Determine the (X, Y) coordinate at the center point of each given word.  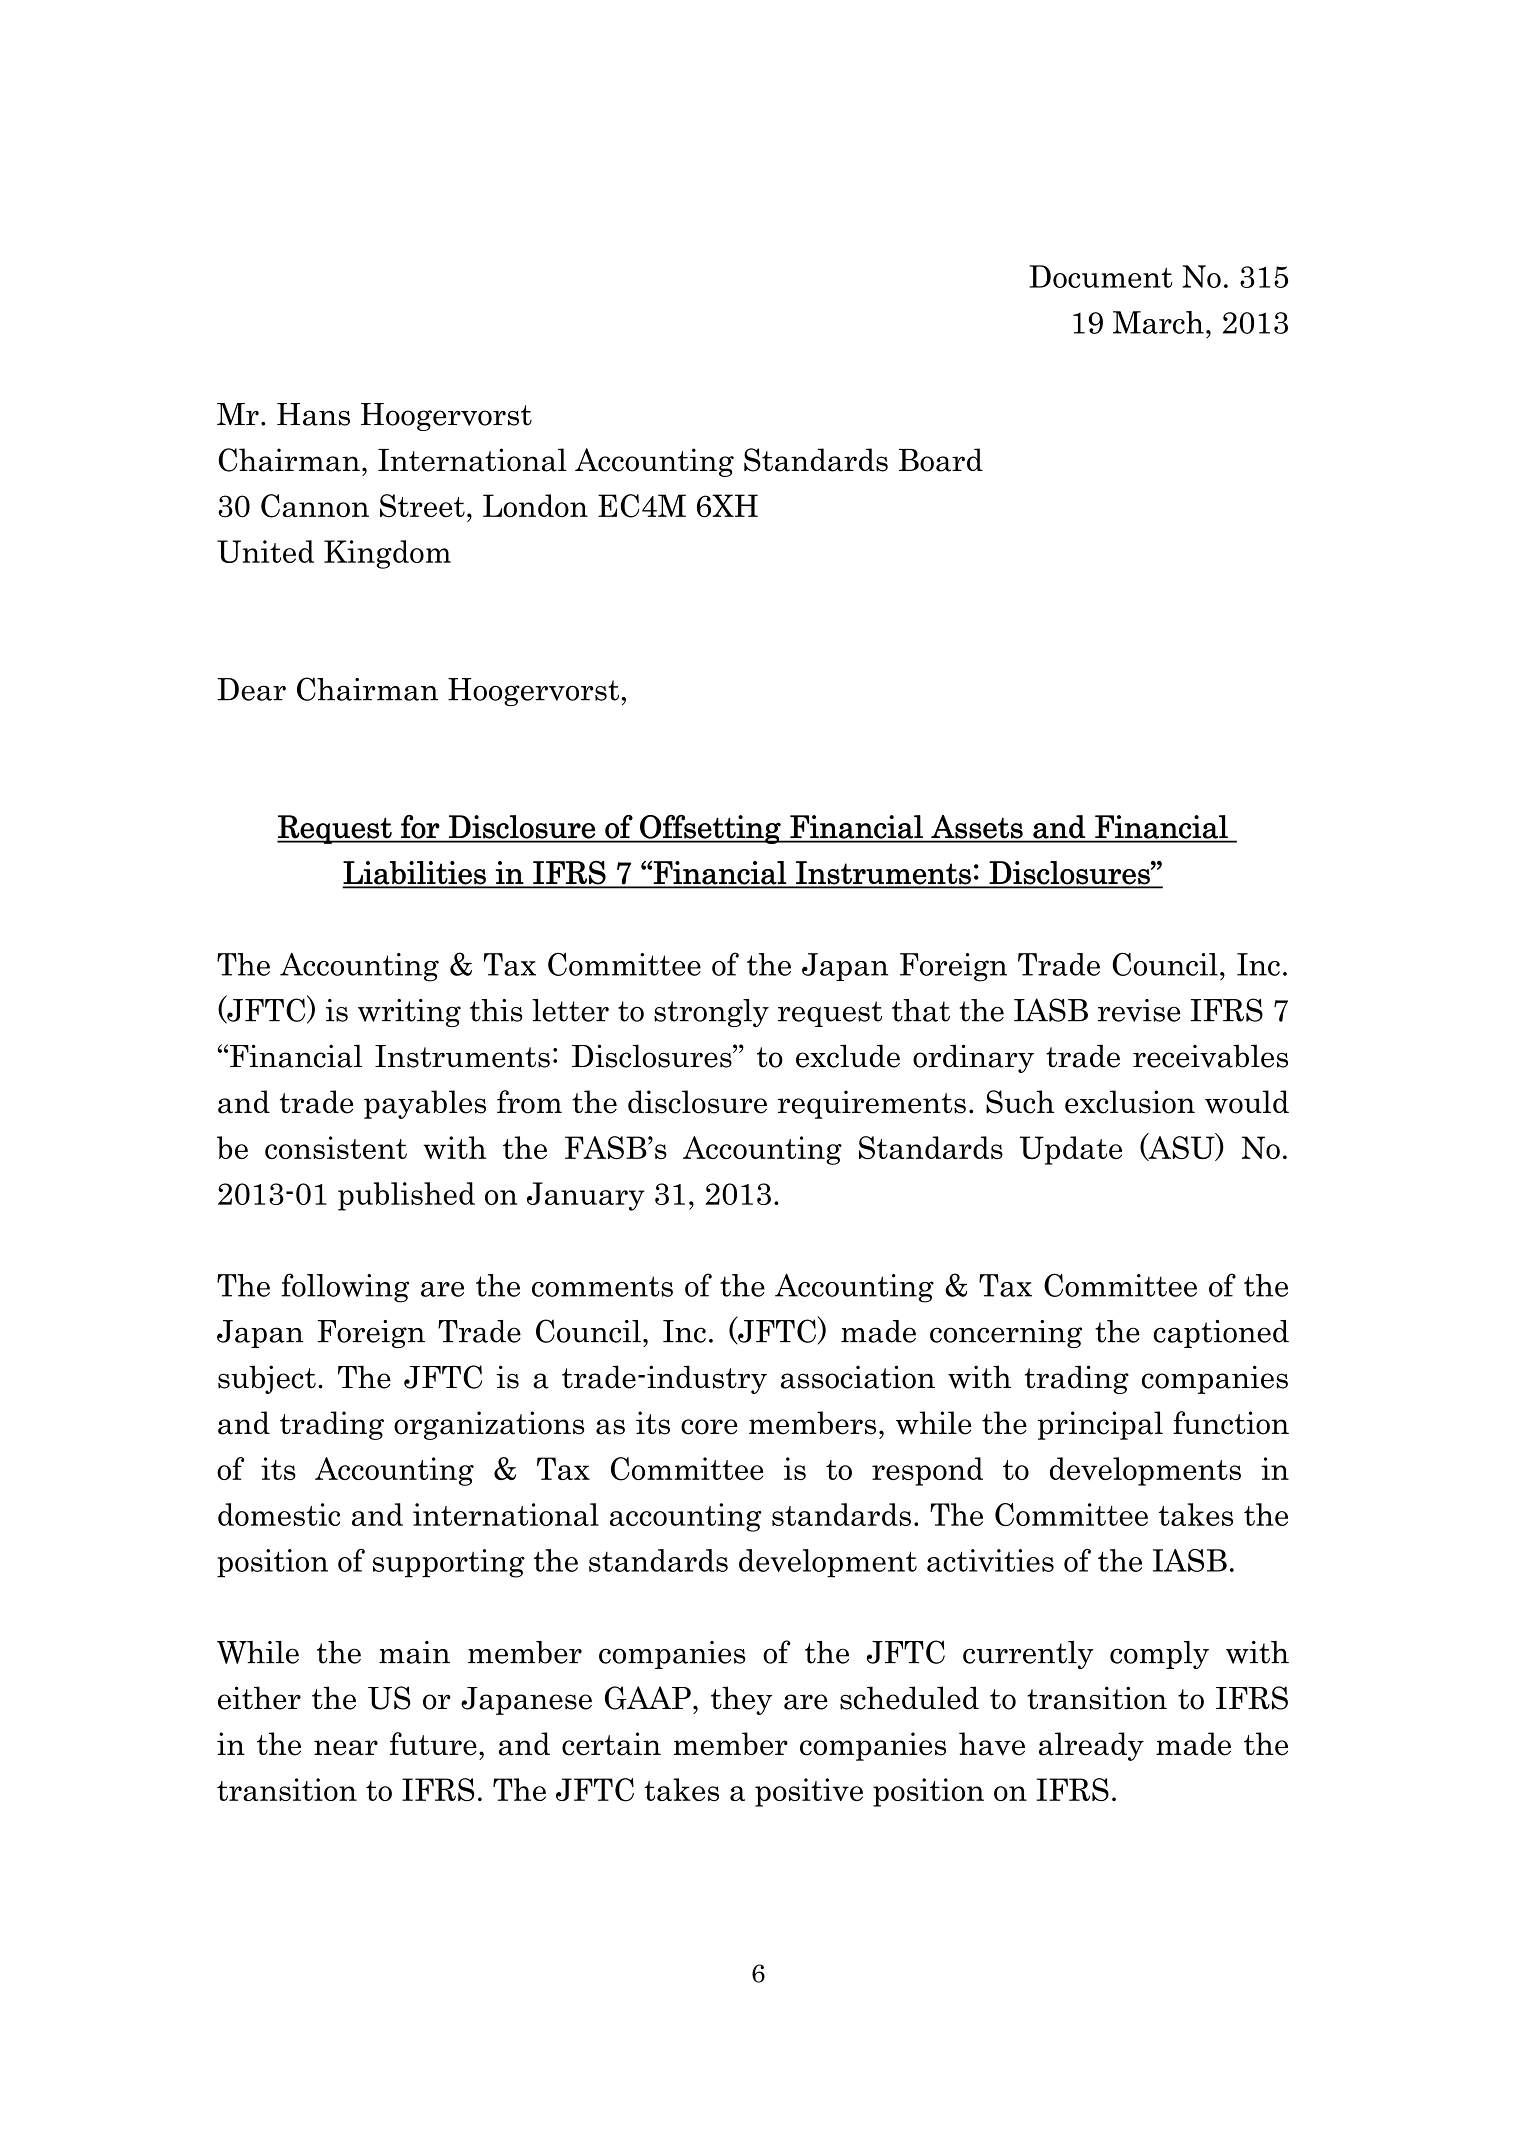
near (346, 1748)
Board (941, 460)
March (1158, 322)
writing (409, 1013)
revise (1139, 1010)
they (741, 1700)
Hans (313, 414)
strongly (711, 1013)
